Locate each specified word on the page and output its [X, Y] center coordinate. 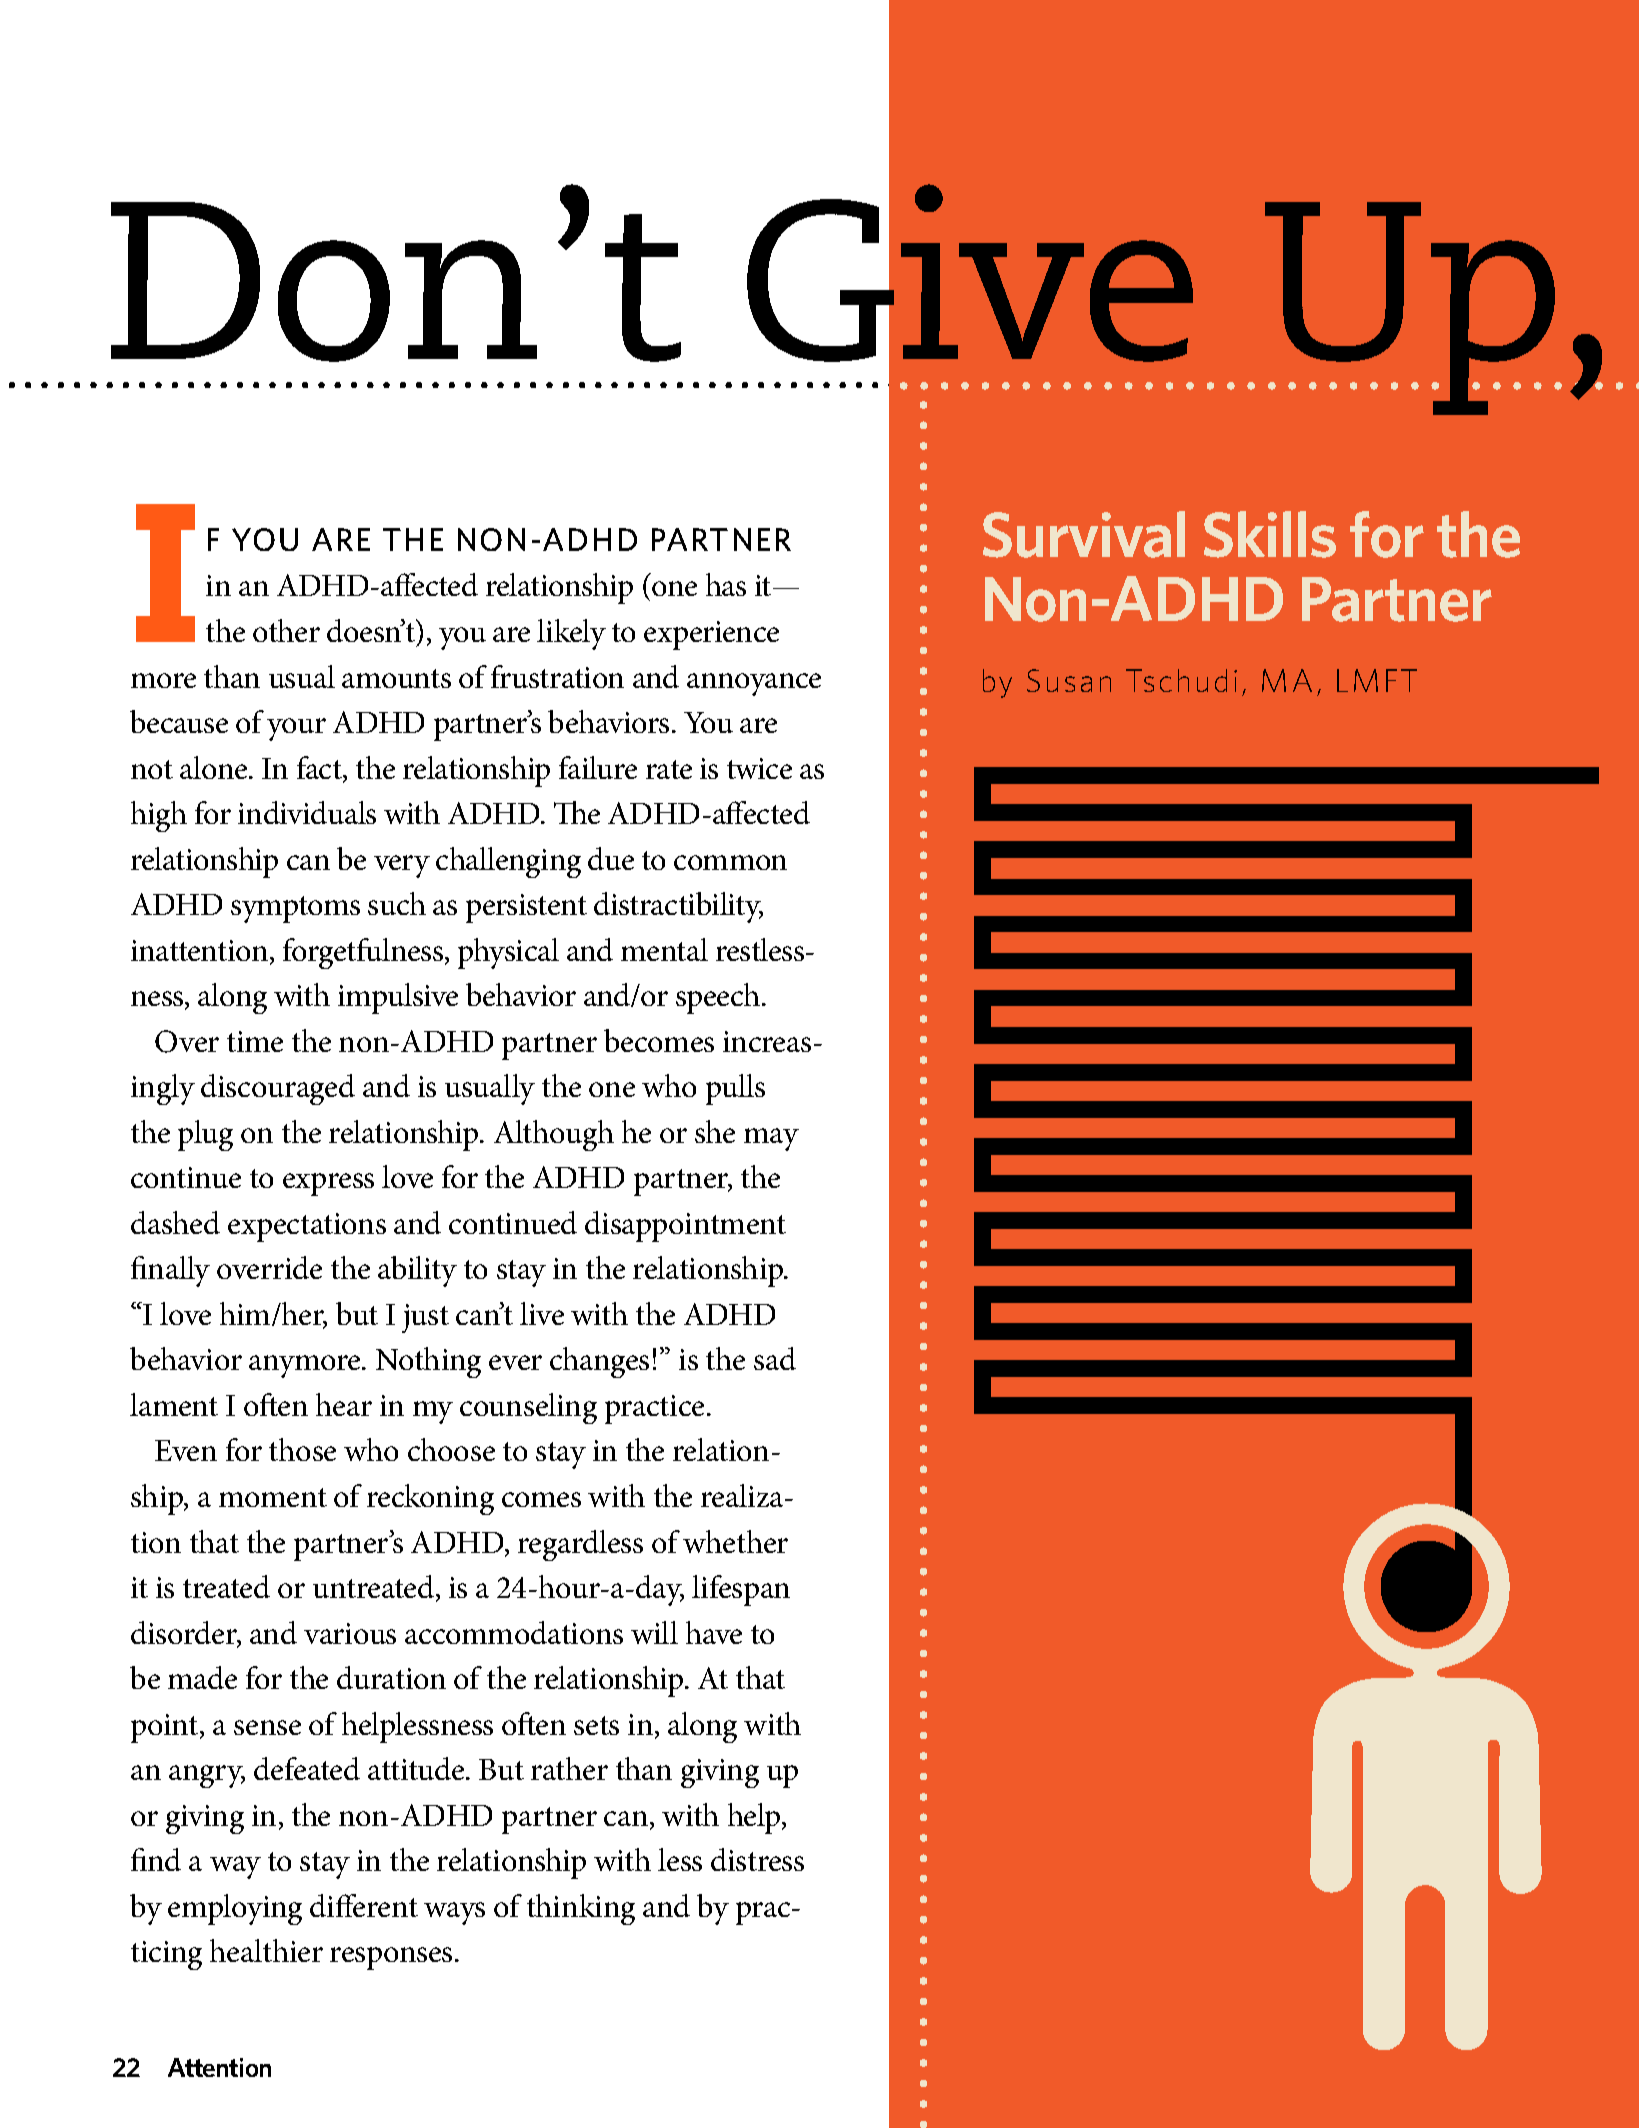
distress [757, 1859]
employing [235, 1909]
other [286, 630]
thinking [581, 1909]
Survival [1084, 534]
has [726, 584]
